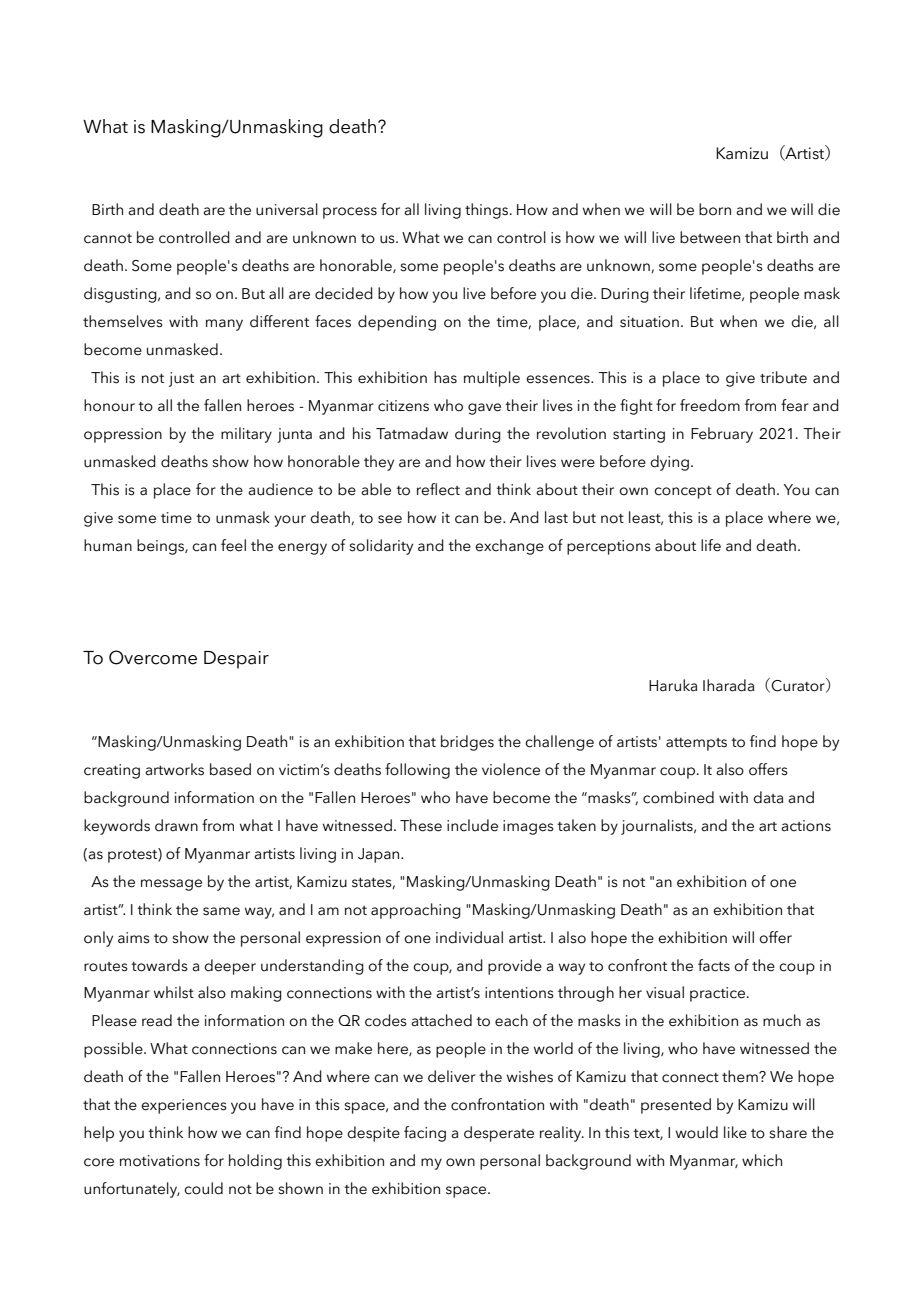 The height and width of the document is (1308, 924). I want to click on cannot, so click(108, 239).
